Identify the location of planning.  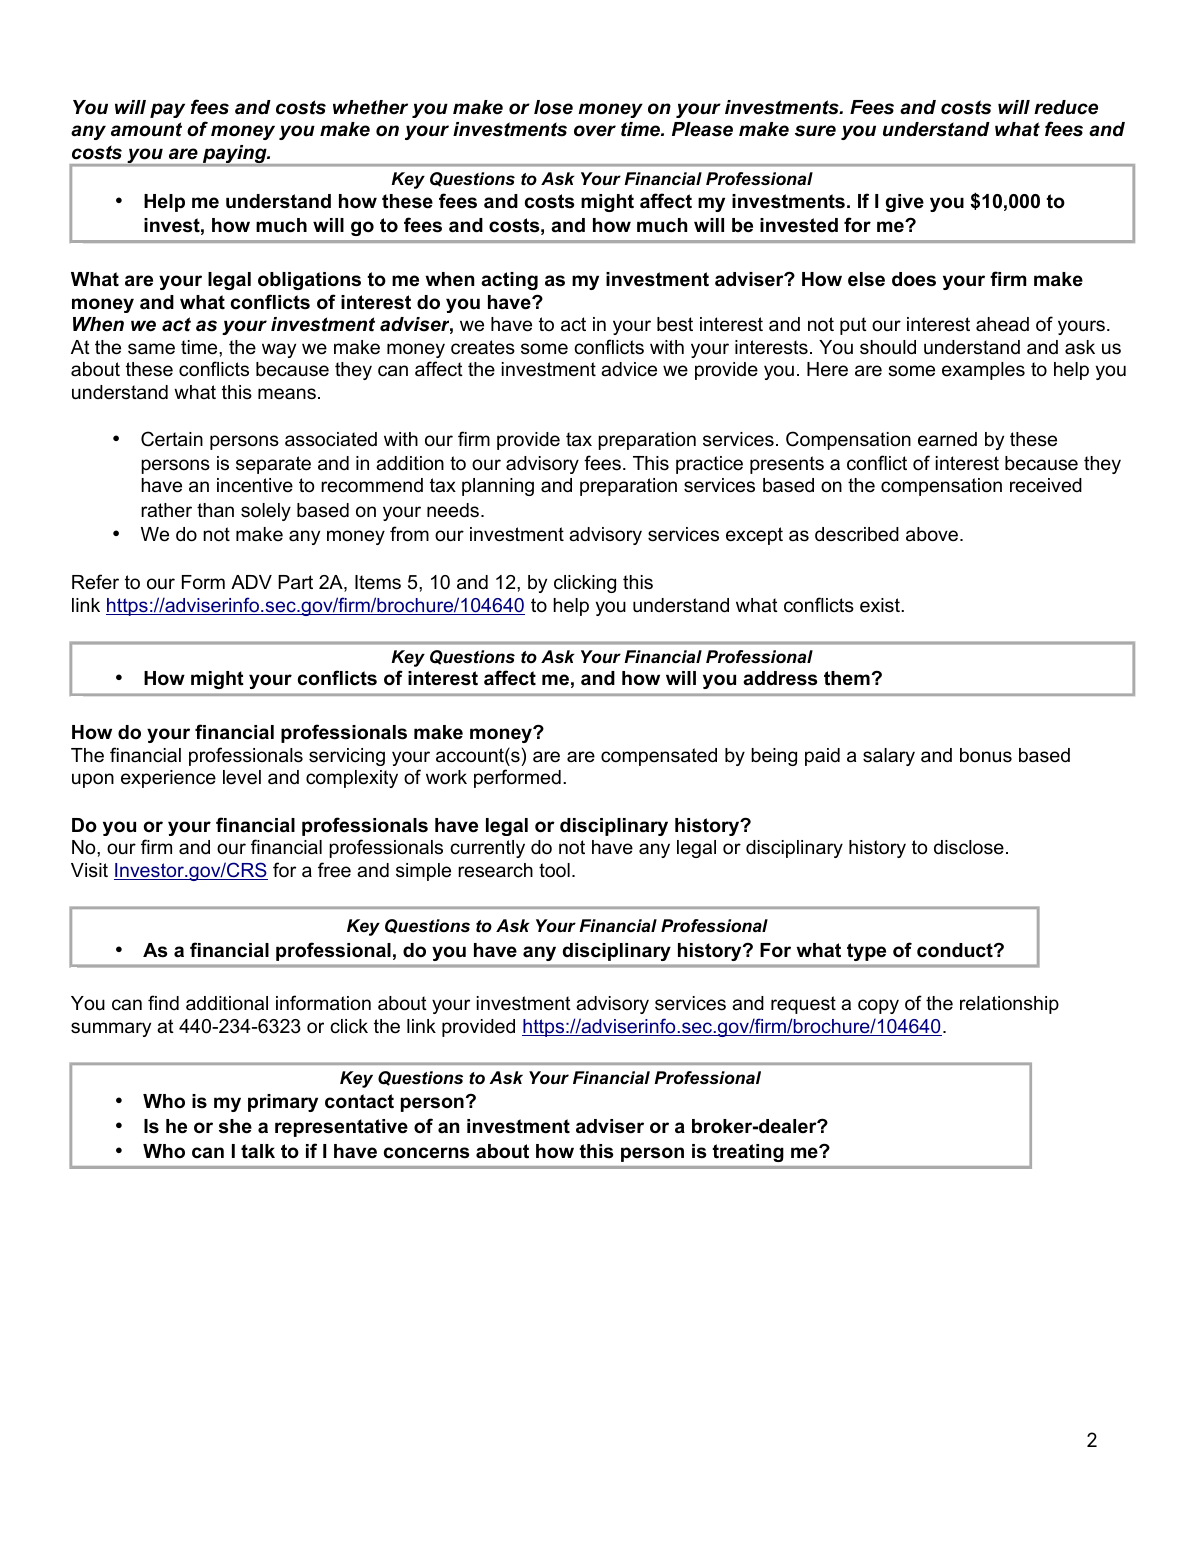
(498, 487).
